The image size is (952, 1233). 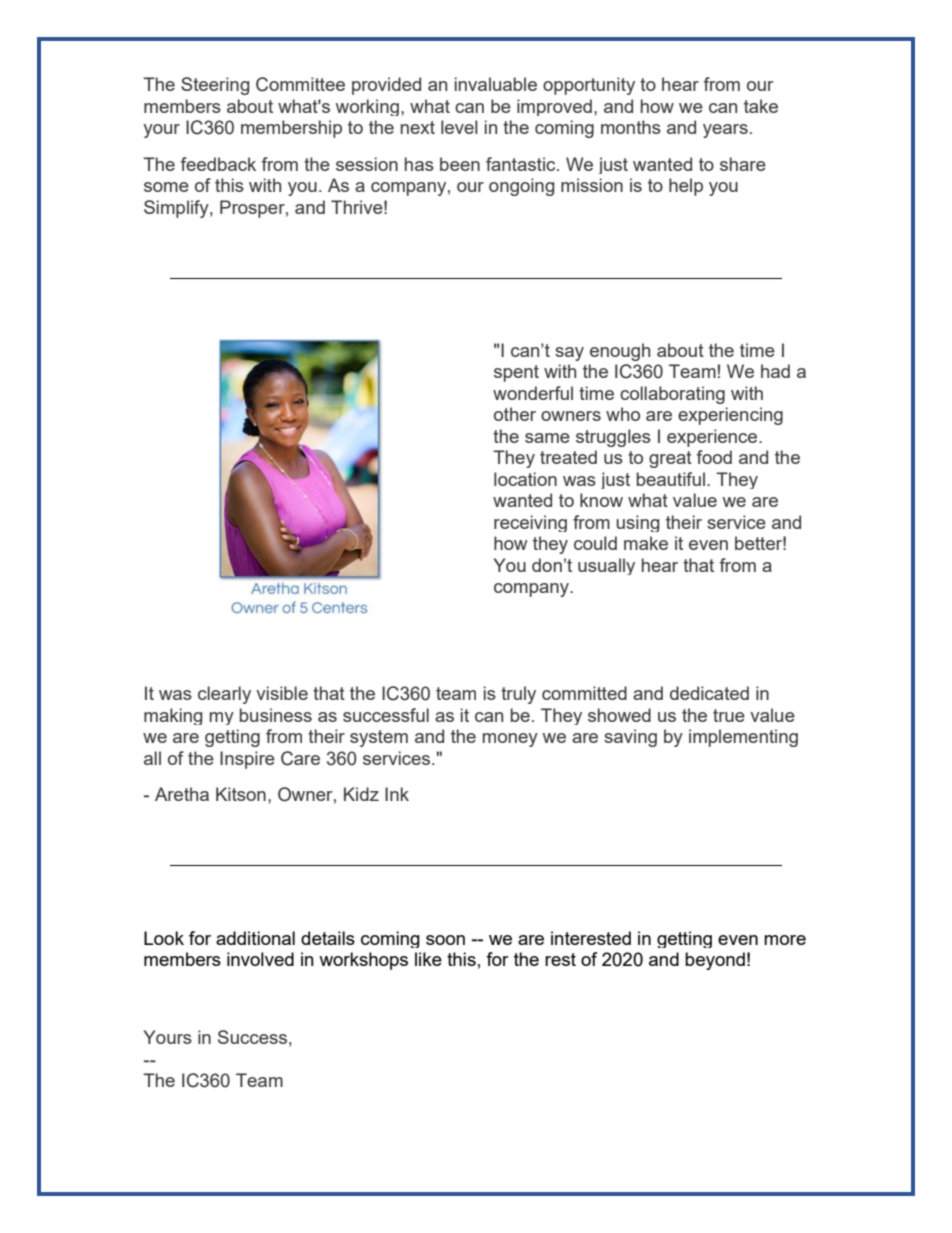 I want to click on receiving, so click(x=530, y=523).
